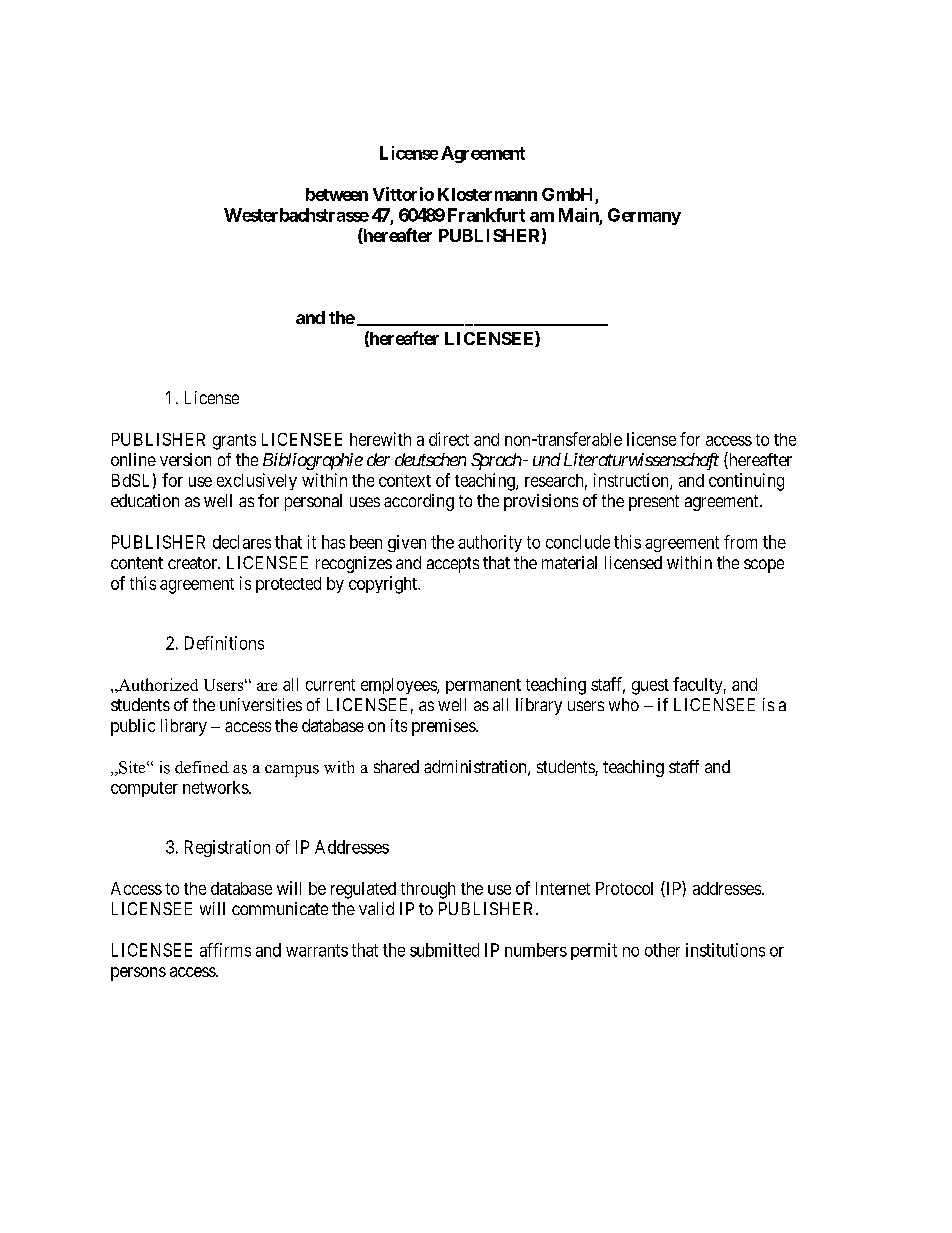 Image resolution: width=952 pixels, height=1233 pixels. What do you see at coordinates (650, 687) in the document?
I see `guest` at bounding box center [650, 687].
